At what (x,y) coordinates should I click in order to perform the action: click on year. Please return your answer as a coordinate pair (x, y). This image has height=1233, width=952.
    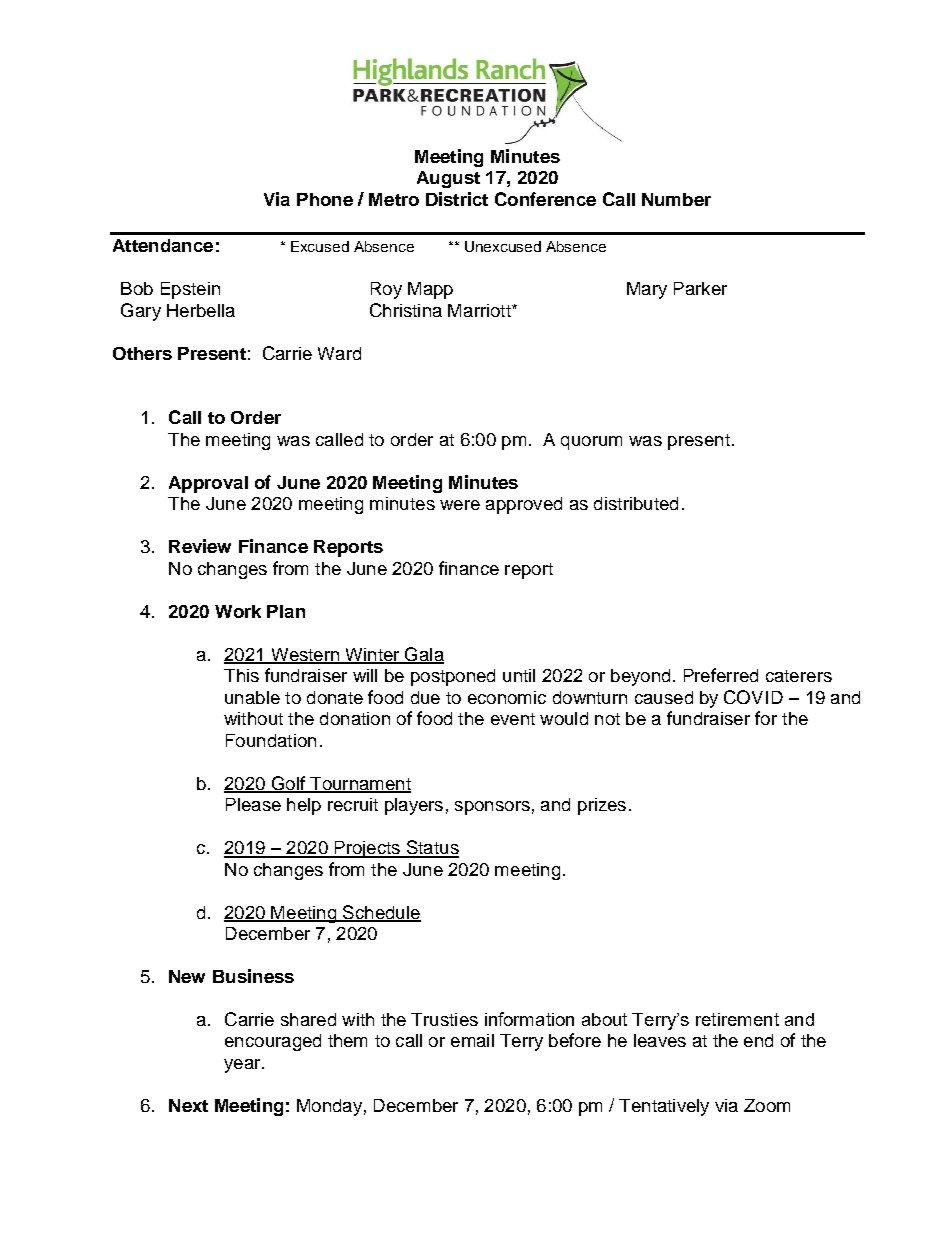
    Looking at the image, I should click on (243, 1066).
